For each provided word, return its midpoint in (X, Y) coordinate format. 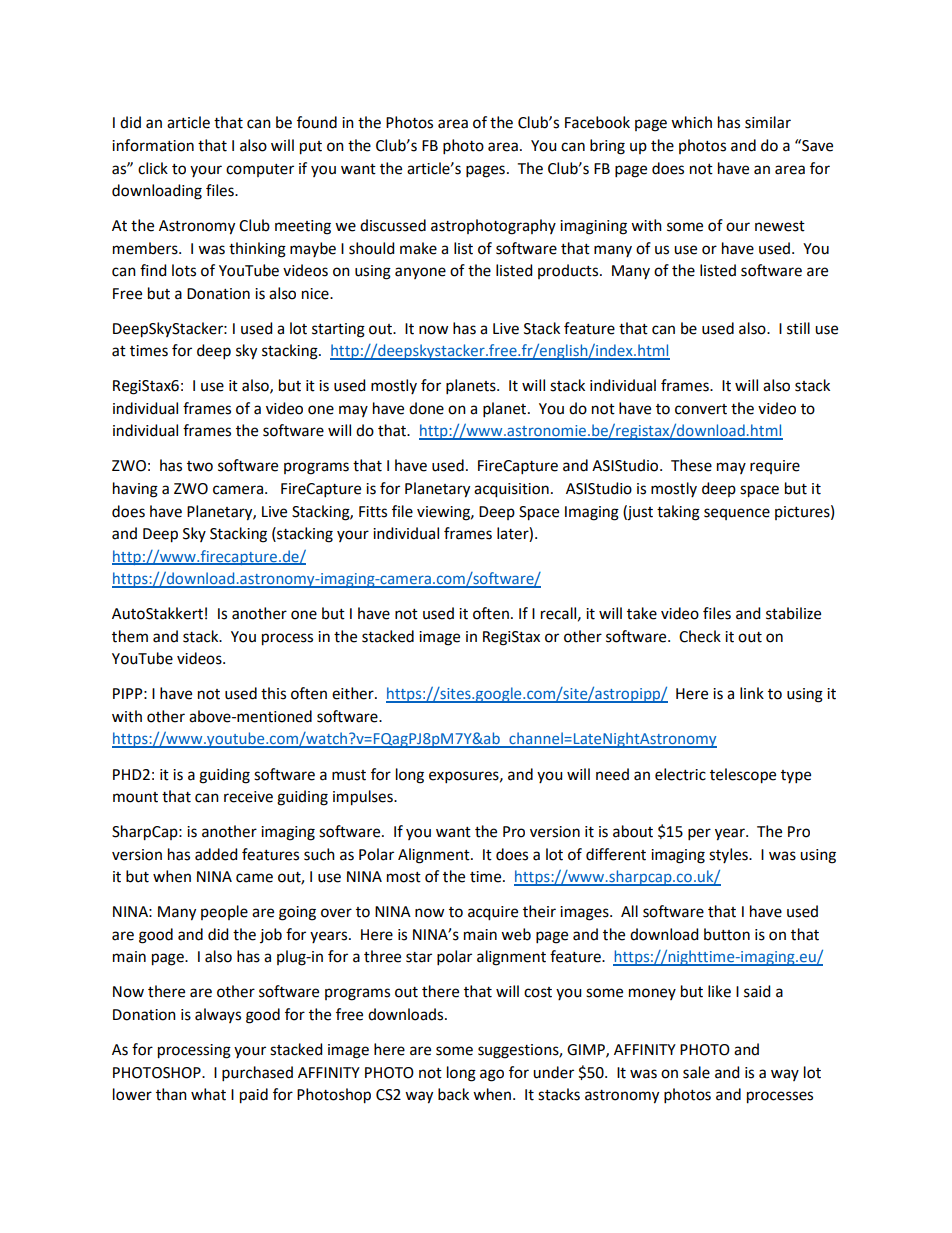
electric (680, 774)
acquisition (511, 490)
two (200, 466)
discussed (393, 225)
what (208, 1094)
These (691, 465)
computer (260, 170)
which (691, 122)
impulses (364, 798)
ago (492, 1075)
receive (248, 797)
